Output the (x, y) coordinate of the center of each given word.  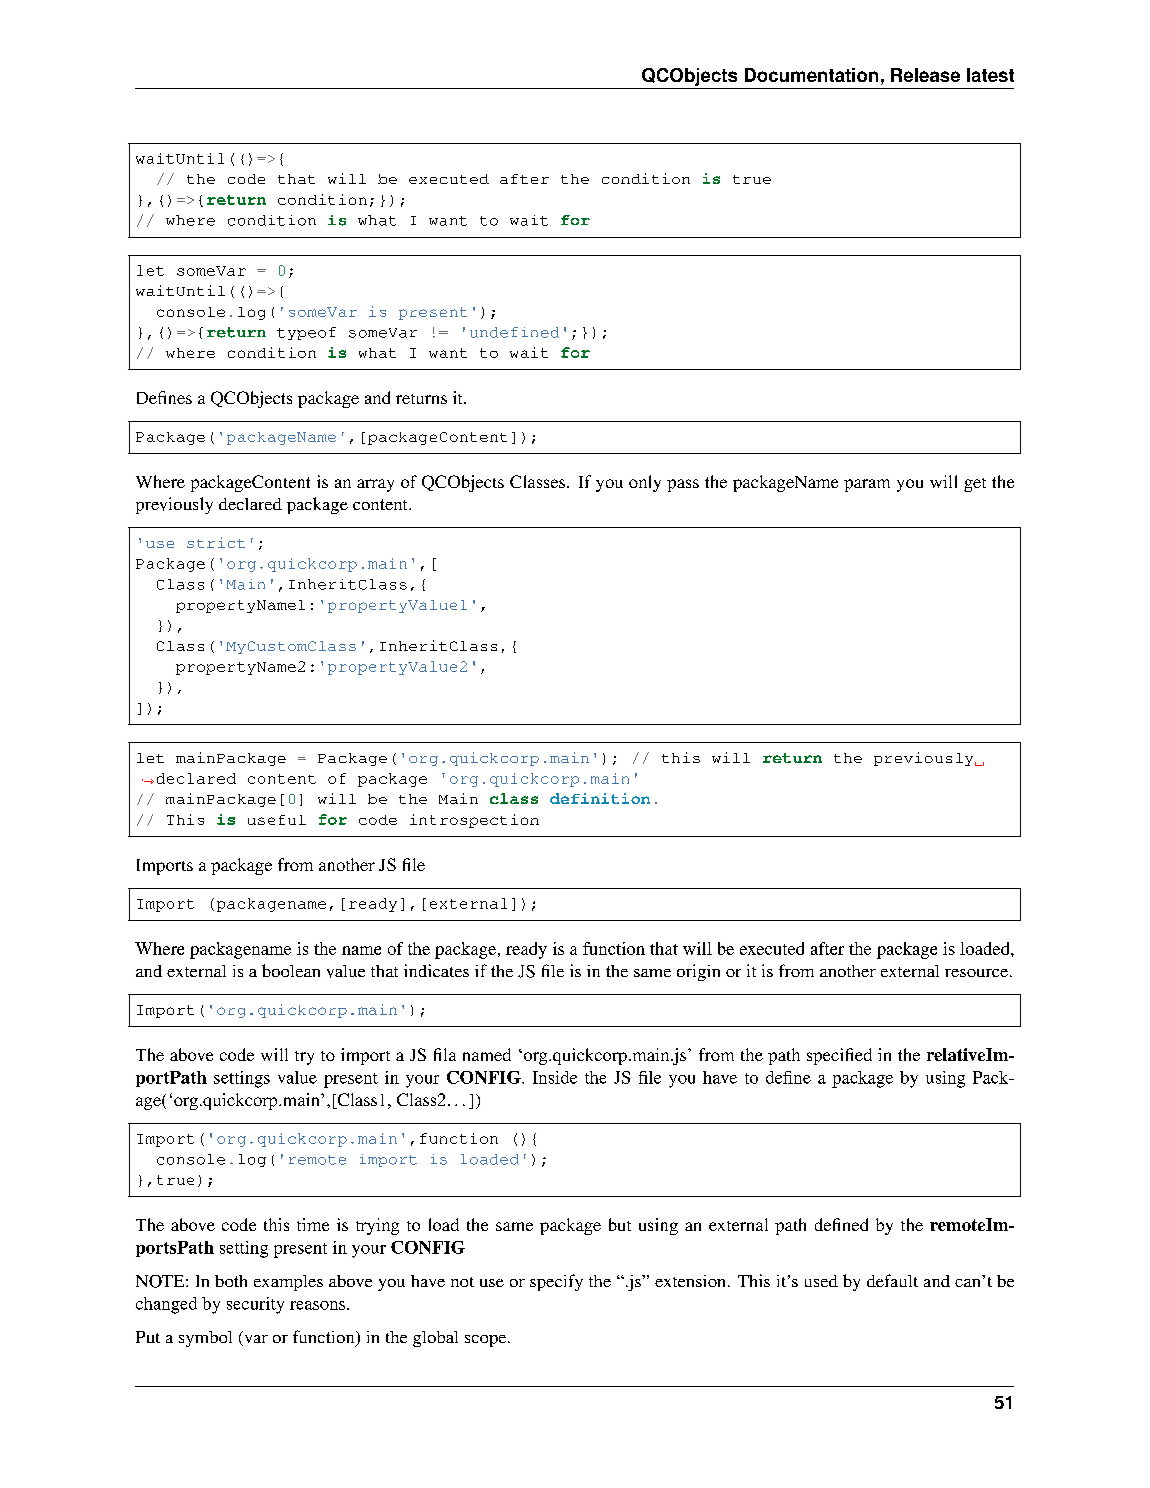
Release (925, 75)
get (975, 485)
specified (839, 1056)
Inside (555, 1077)
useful (277, 820)
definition (600, 798)
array (375, 485)
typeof (306, 333)
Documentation (811, 75)
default (892, 1280)
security (255, 1305)
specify (556, 1282)
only (645, 483)
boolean (291, 970)
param (867, 485)
